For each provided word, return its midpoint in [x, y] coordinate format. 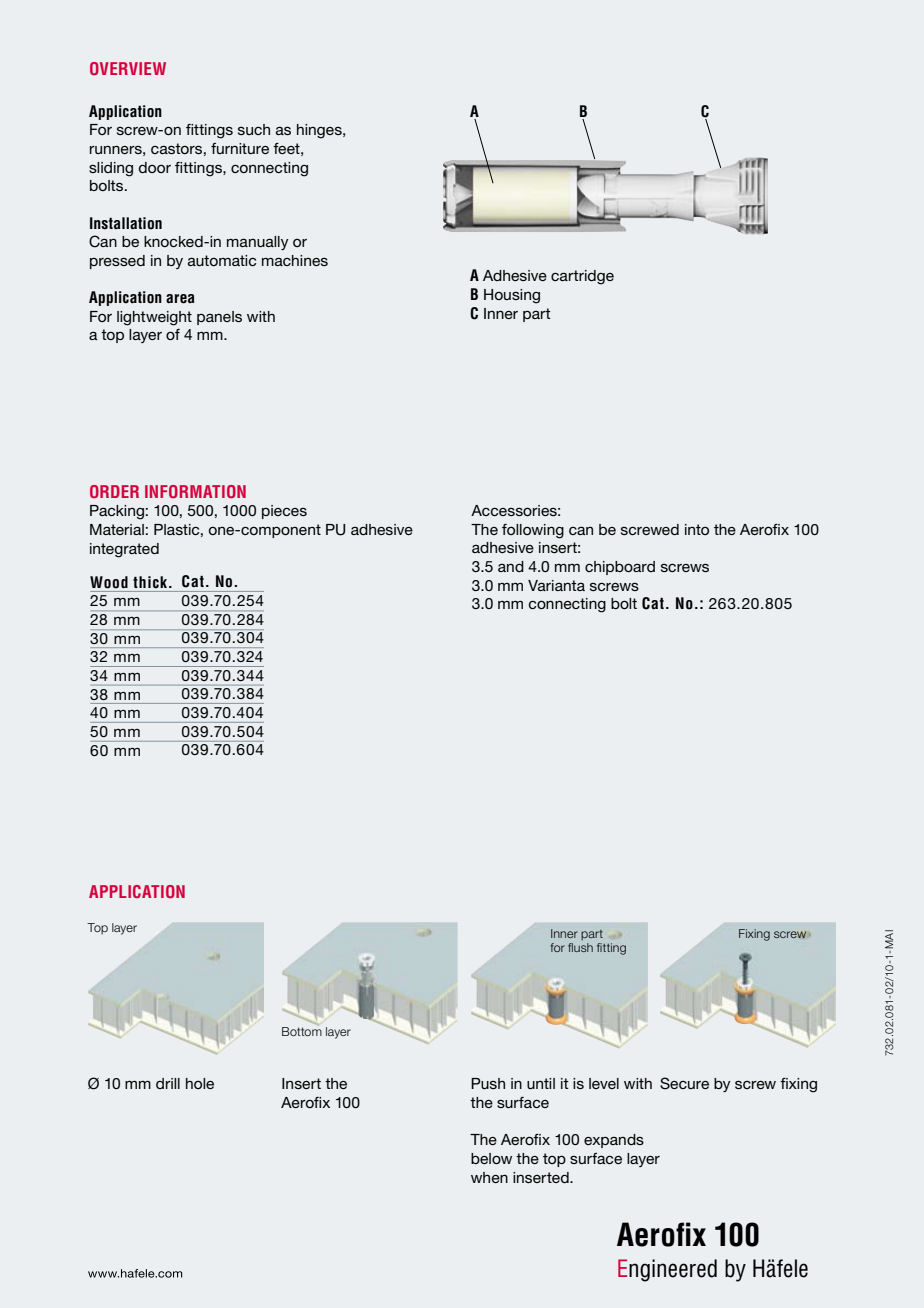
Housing [512, 296]
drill [168, 1083]
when [489, 1177]
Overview [128, 68]
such [254, 129]
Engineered [667, 1270]
